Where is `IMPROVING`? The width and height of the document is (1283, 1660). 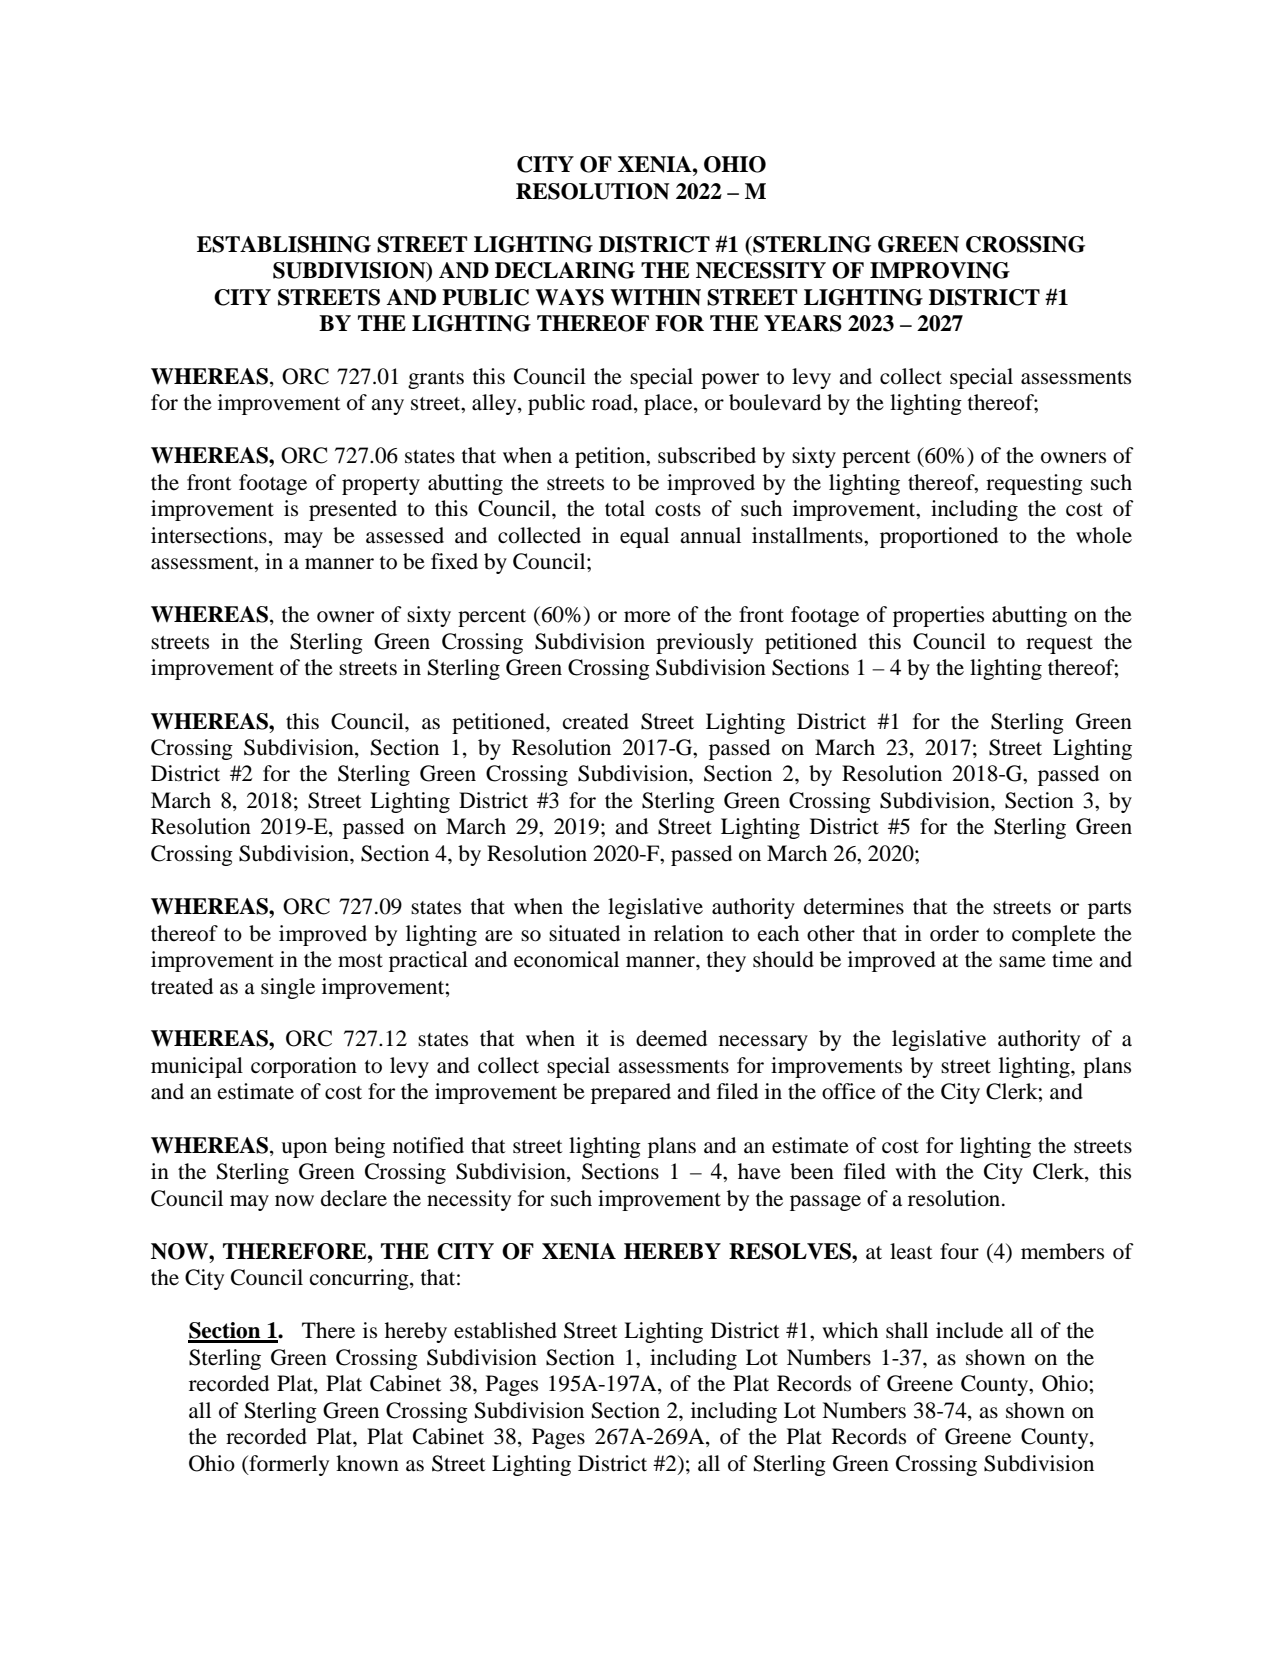
IMPROVING is located at coordinates (940, 270).
